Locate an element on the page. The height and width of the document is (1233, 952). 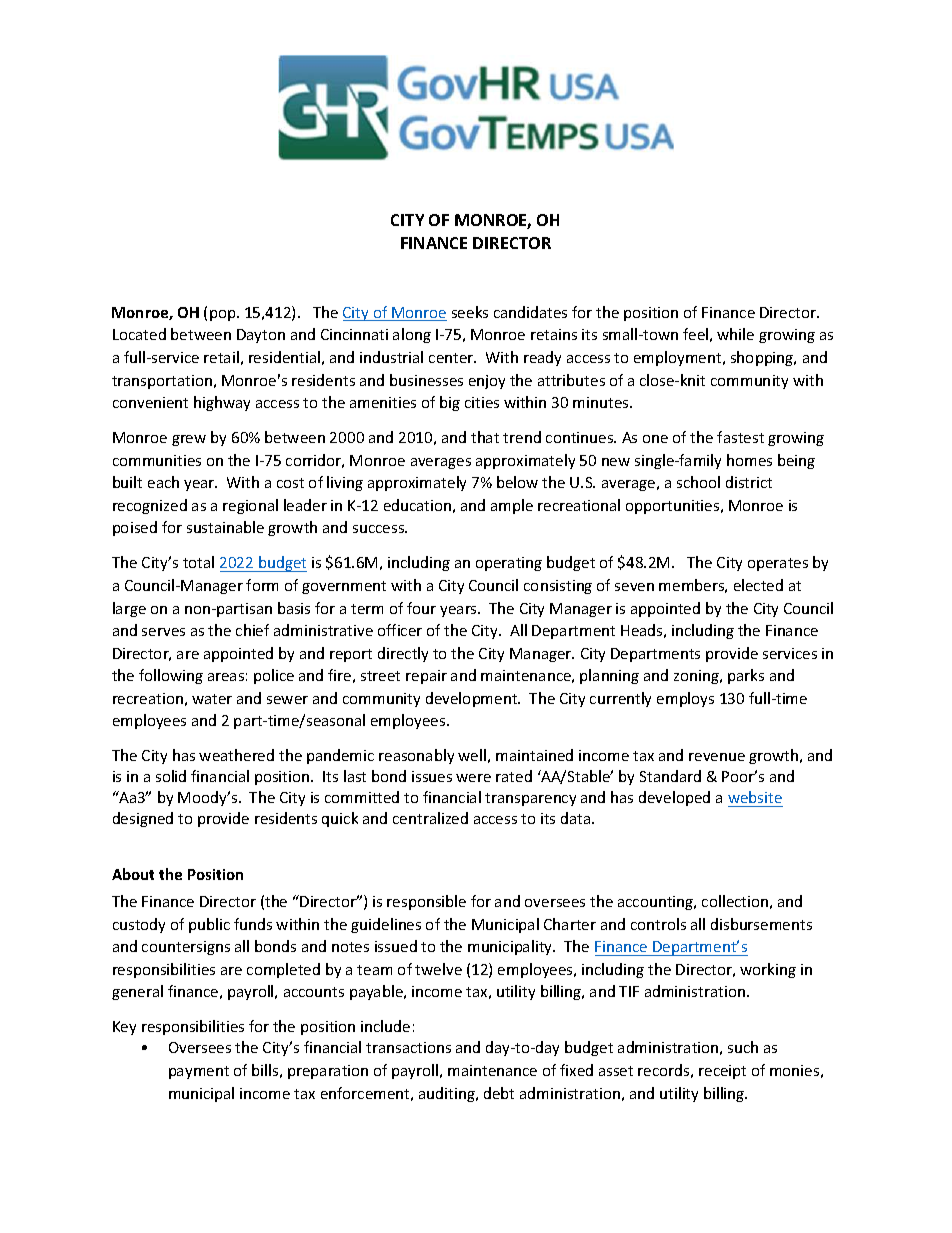
payment is located at coordinates (199, 1072).
